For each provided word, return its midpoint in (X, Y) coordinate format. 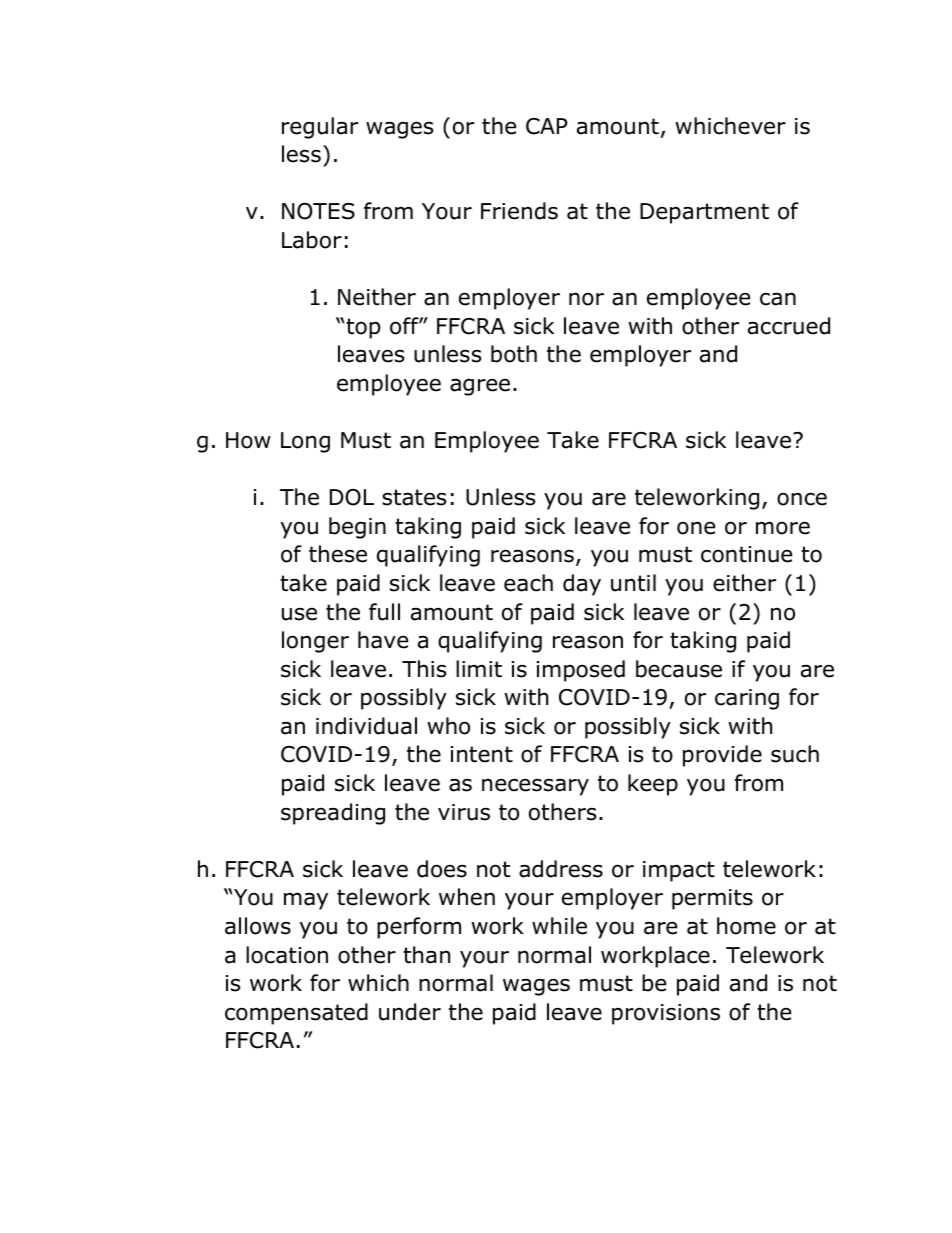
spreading (333, 814)
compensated (296, 1014)
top (363, 328)
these (338, 554)
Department (704, 213)
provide (722, 756)
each (528, 583)
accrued (789, 326)
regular (320, 128)
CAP (547, 126)
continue (746, 554)
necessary (535, 787)
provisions (666, 1014)
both (514, 354)
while (559, 926)
